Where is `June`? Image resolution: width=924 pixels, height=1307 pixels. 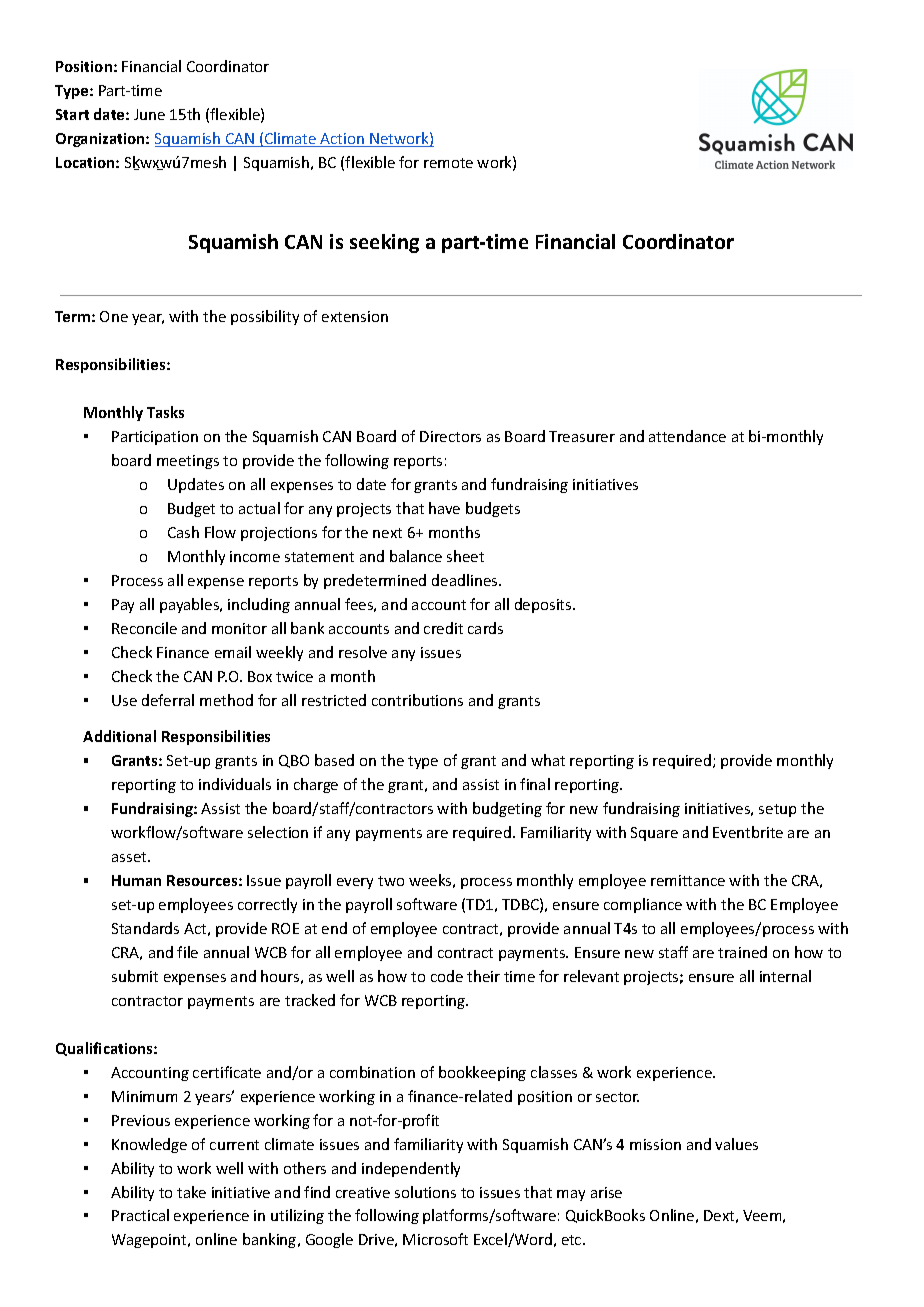
June is located at coordinates (149, 114).
